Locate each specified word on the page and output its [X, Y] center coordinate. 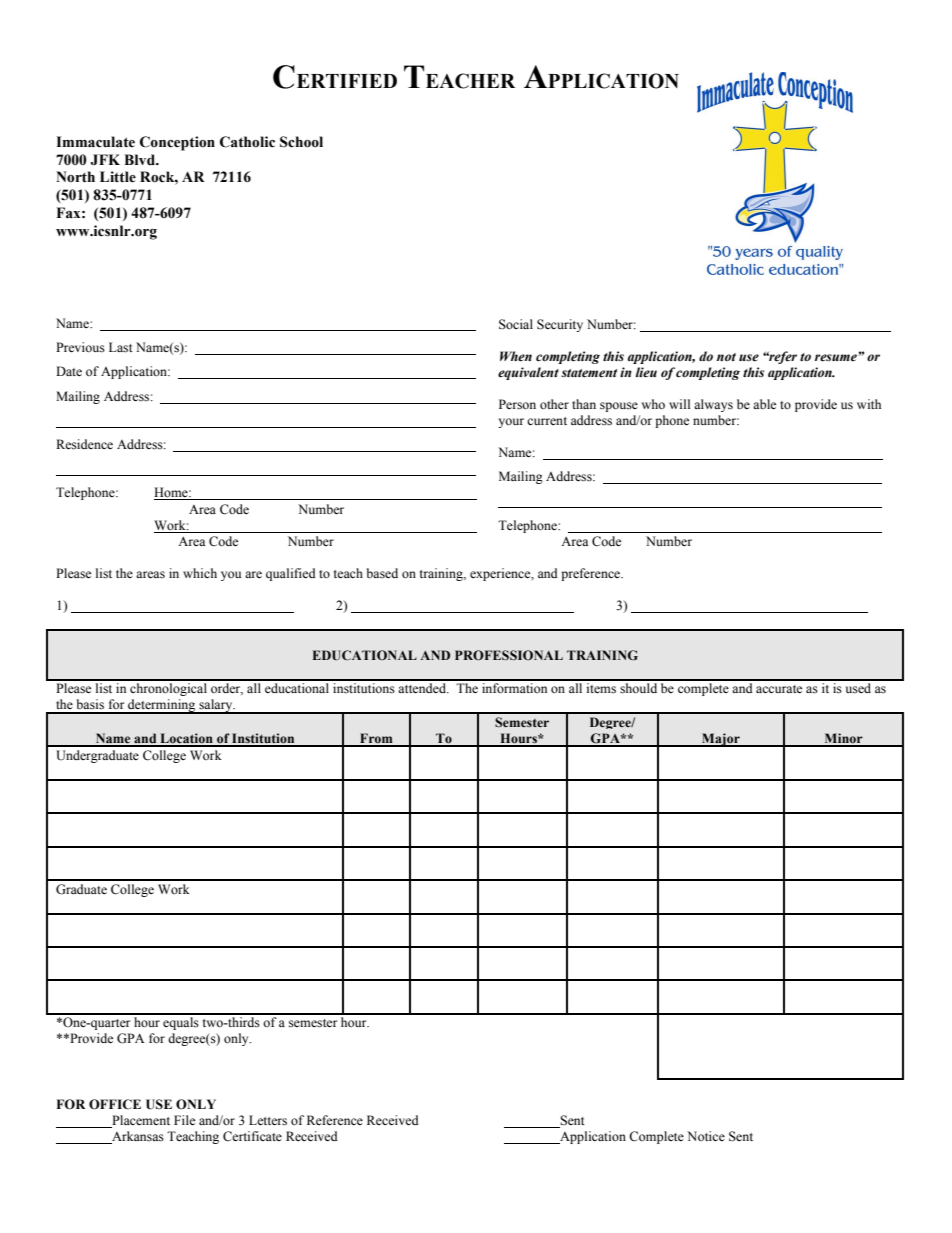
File [184, 1120]
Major [721, 740]
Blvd [140, 159]
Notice [706, 1136]
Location [186, 739]
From [376, 739]
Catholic [247, 142]
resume [837, 358]
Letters [268, 1120]
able [764, 404]
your [511, 423]
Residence [84, 444]
